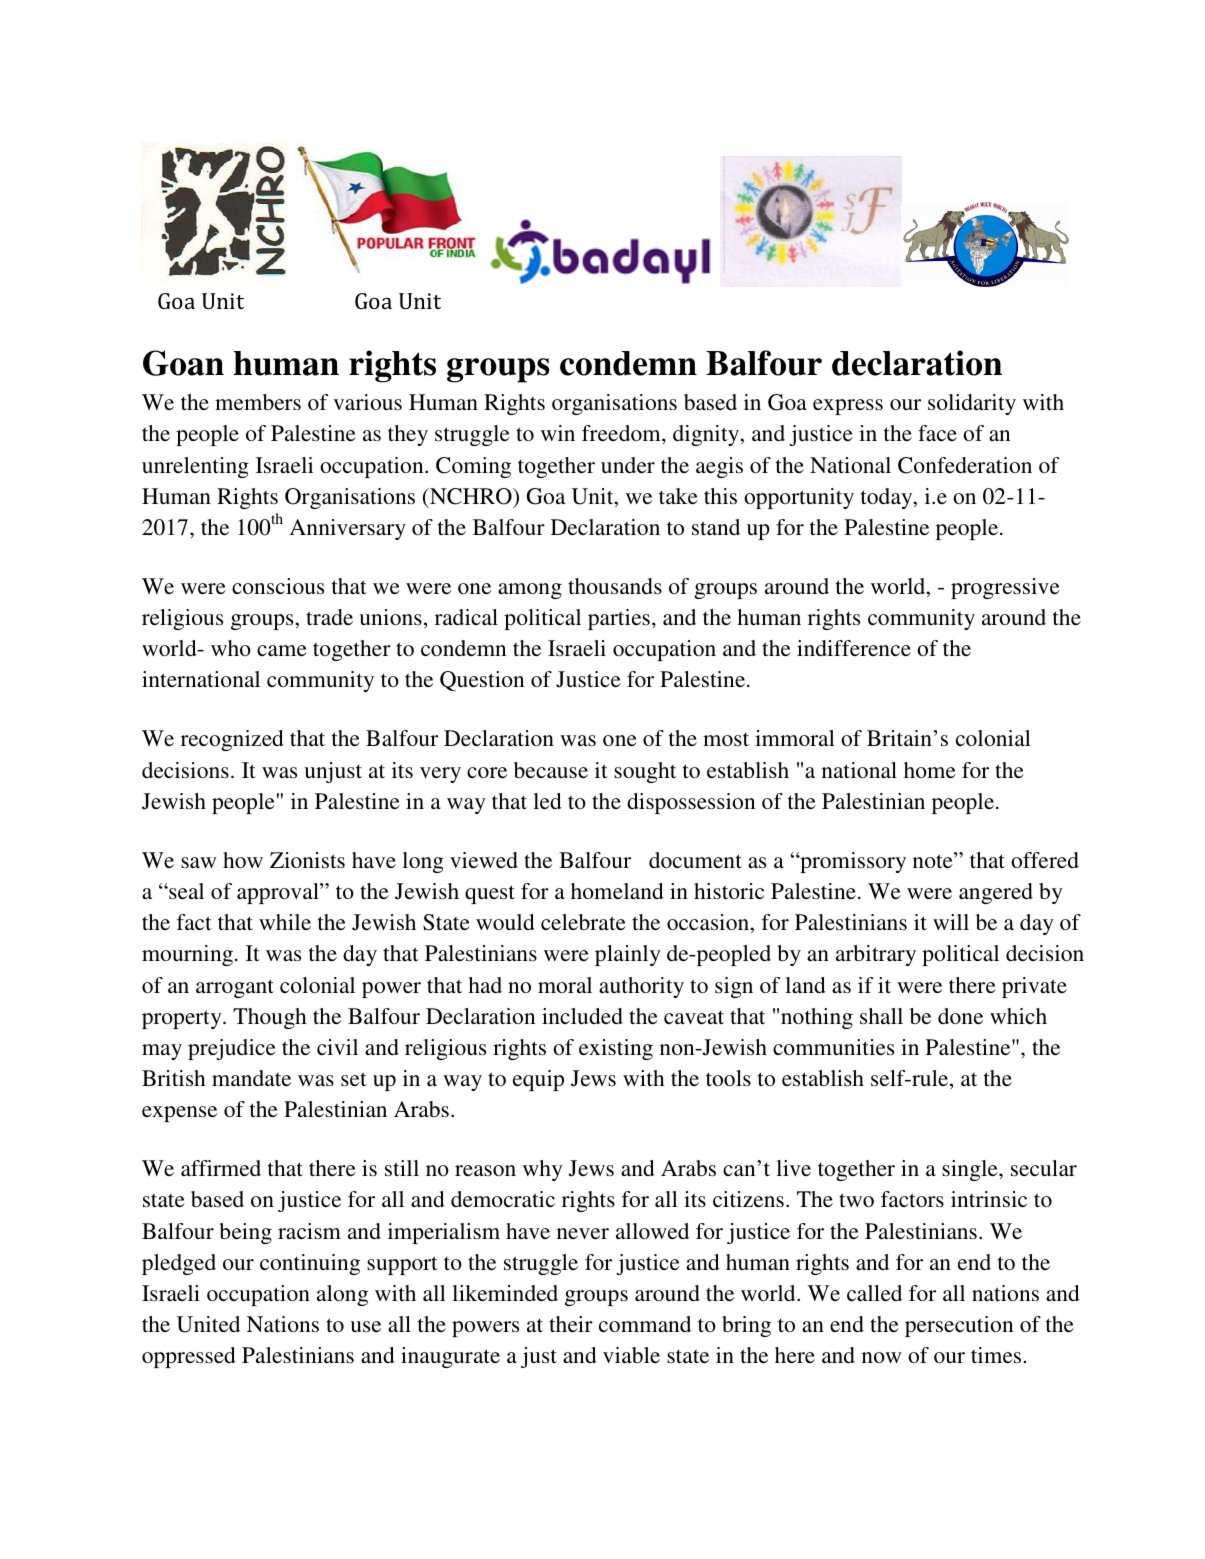 The height and width of the document is (1559, 1205). I want to click on members, so click(258, 402).
